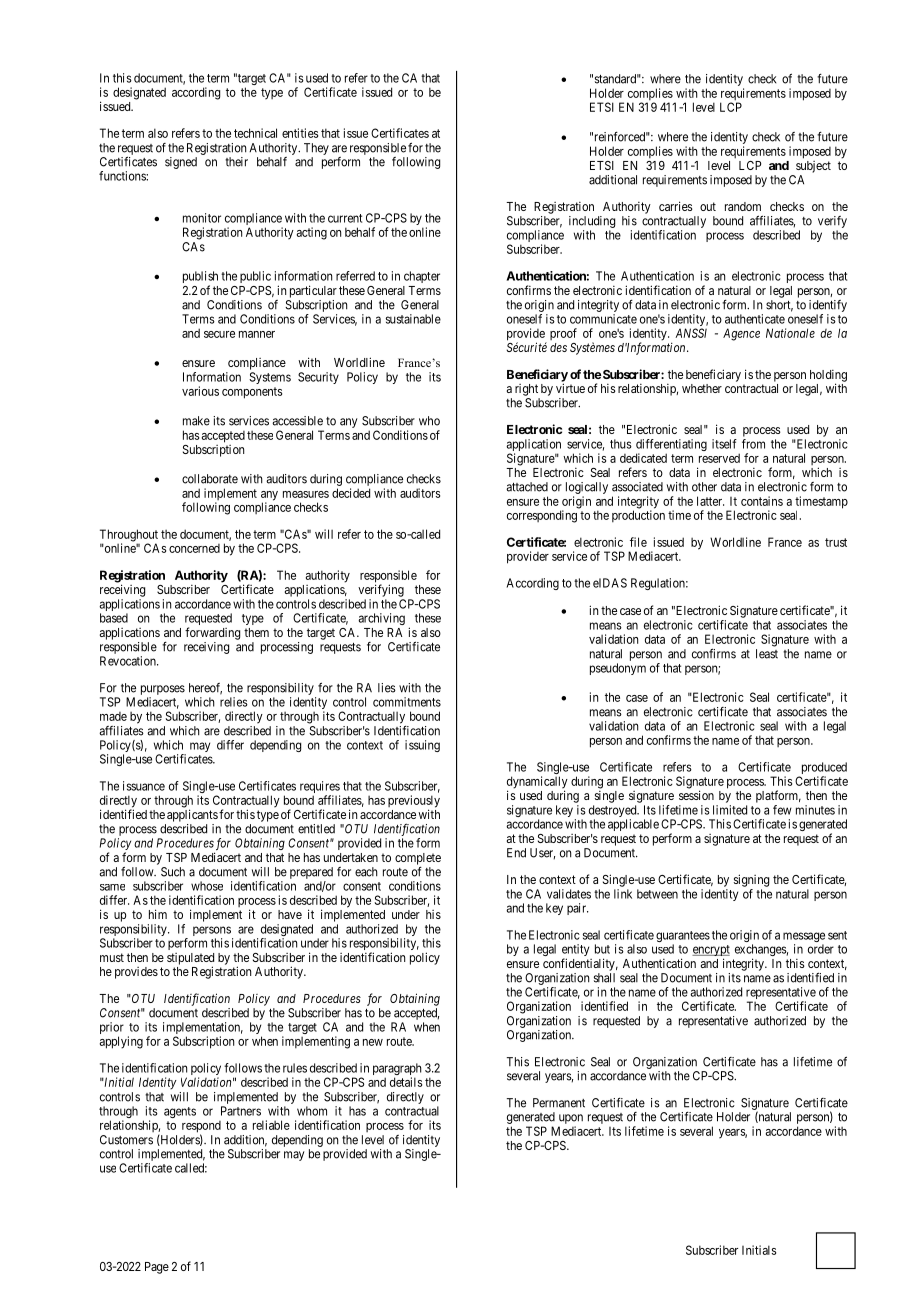 The width and height of the screenshot is (924, 1308). What do you see at coordinates (205, 689) in the screenshot?
I see `hereof` at bounding box center [205, 689].
